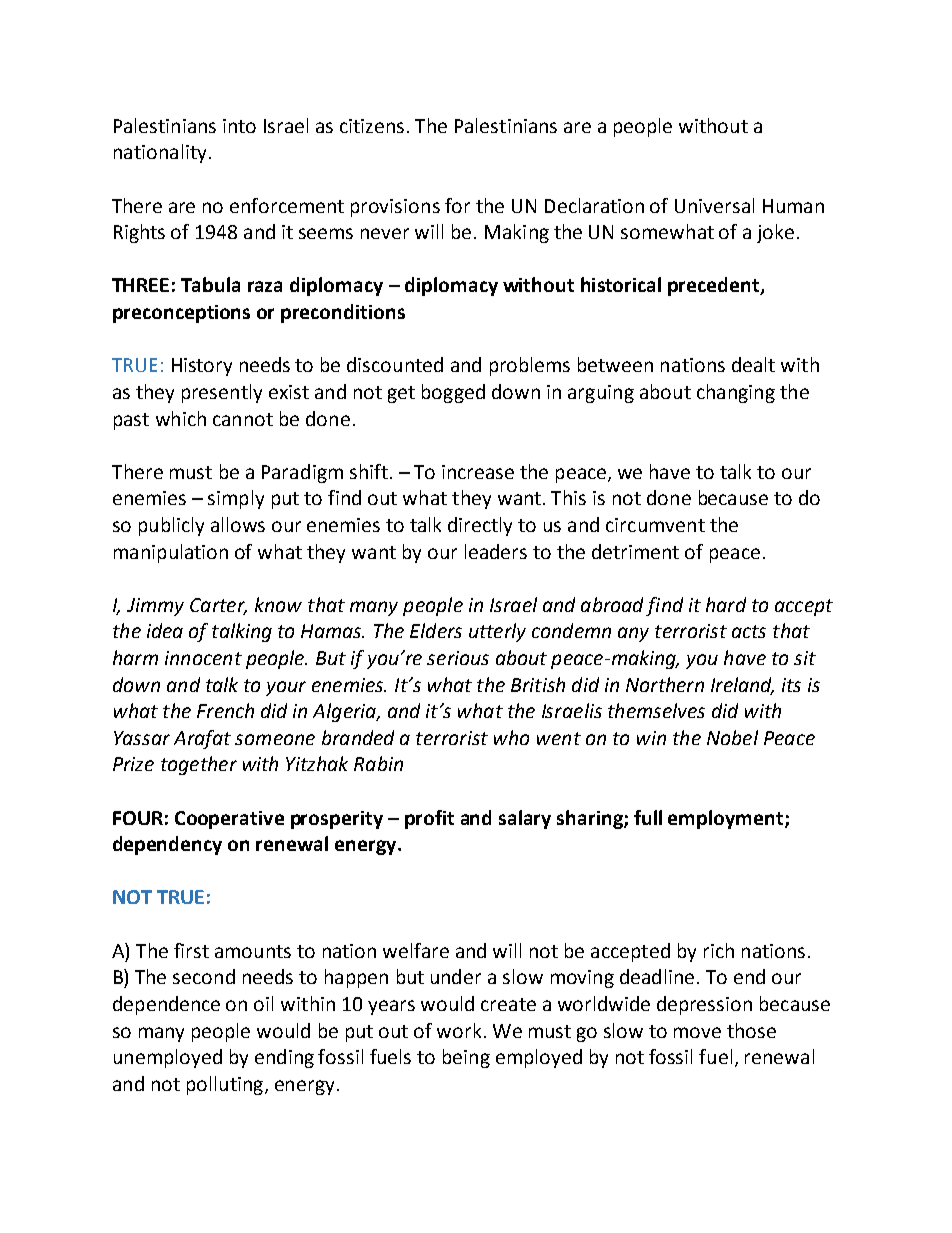 This screenshot has height=1233, width=952. What do you see at coordinates (726, 604) in the screenshot?
I see `hard` at bounding box center [726, 604].
